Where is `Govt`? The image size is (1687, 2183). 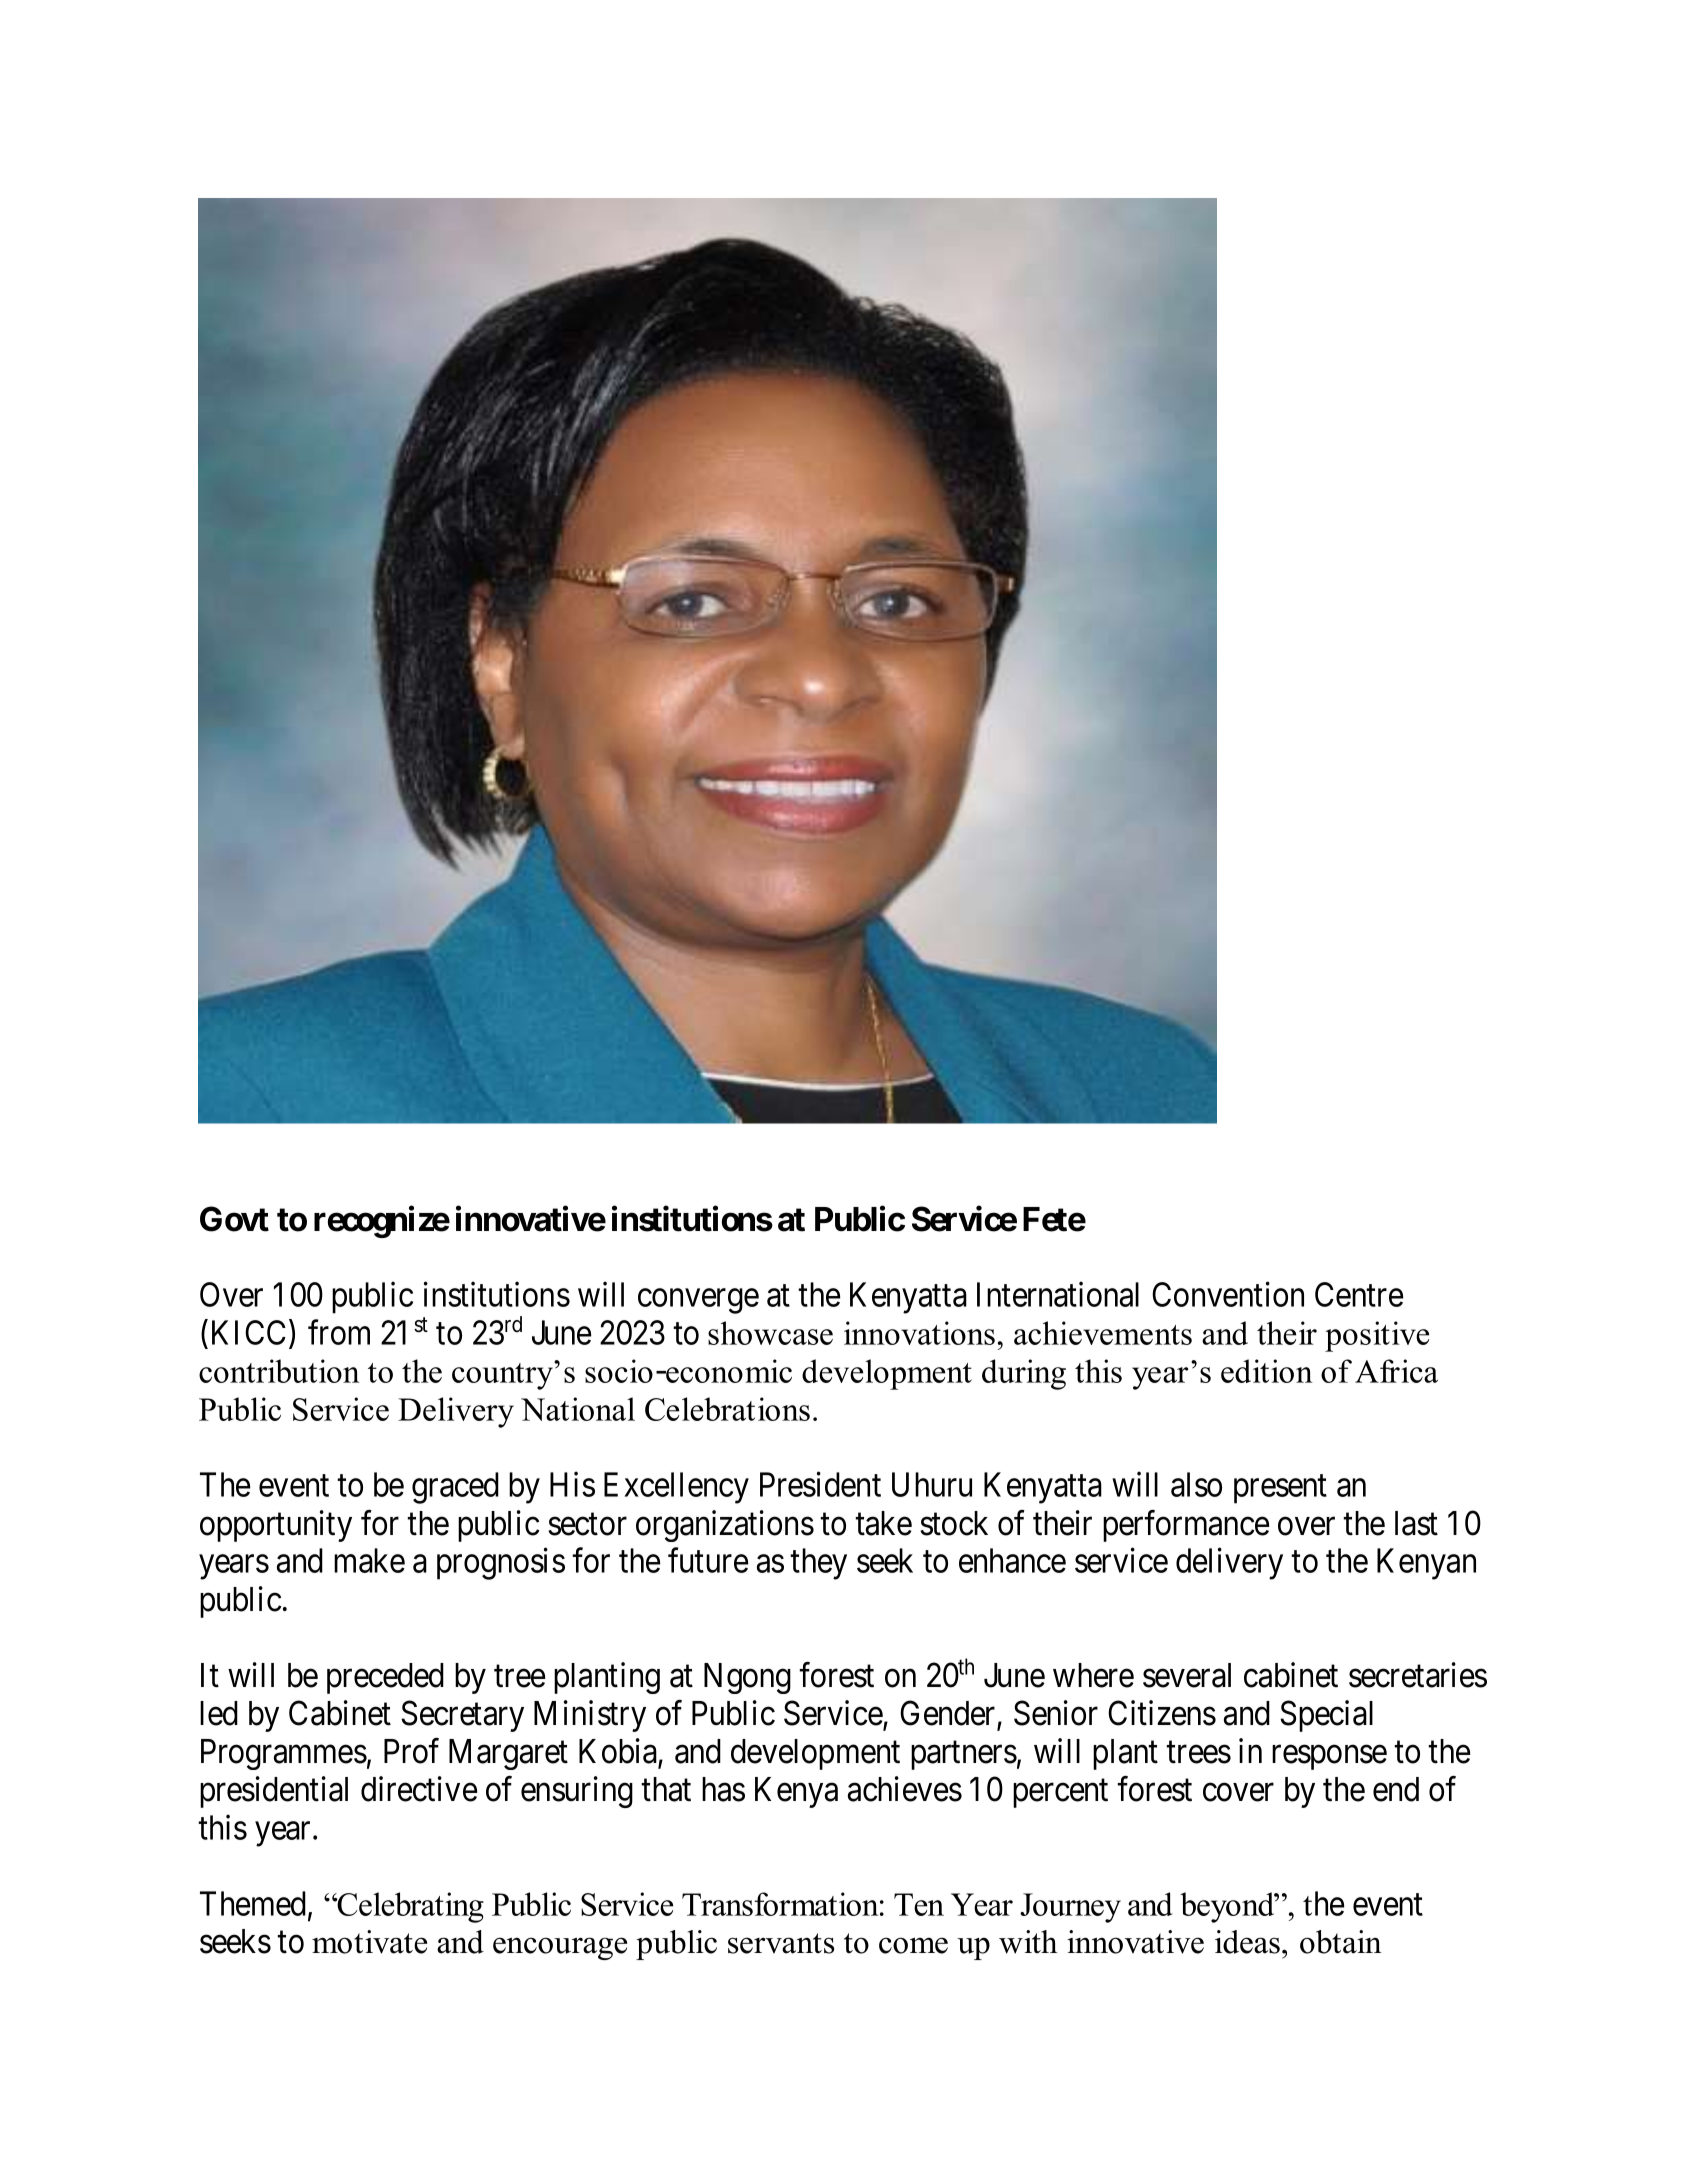 Govt is located at coordinates (234, 1219).
